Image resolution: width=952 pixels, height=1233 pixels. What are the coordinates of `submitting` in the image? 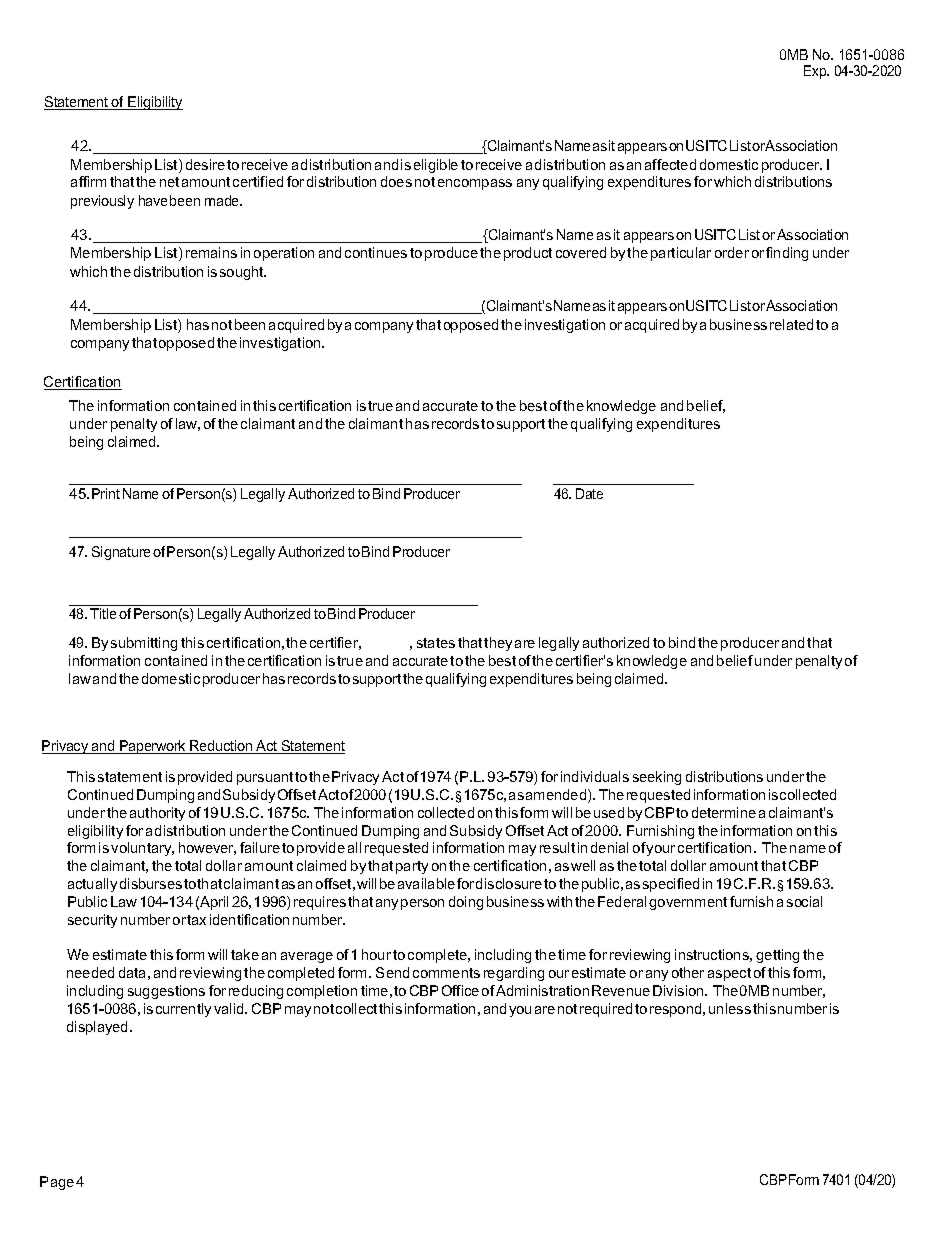 It's located at (144, 644).
